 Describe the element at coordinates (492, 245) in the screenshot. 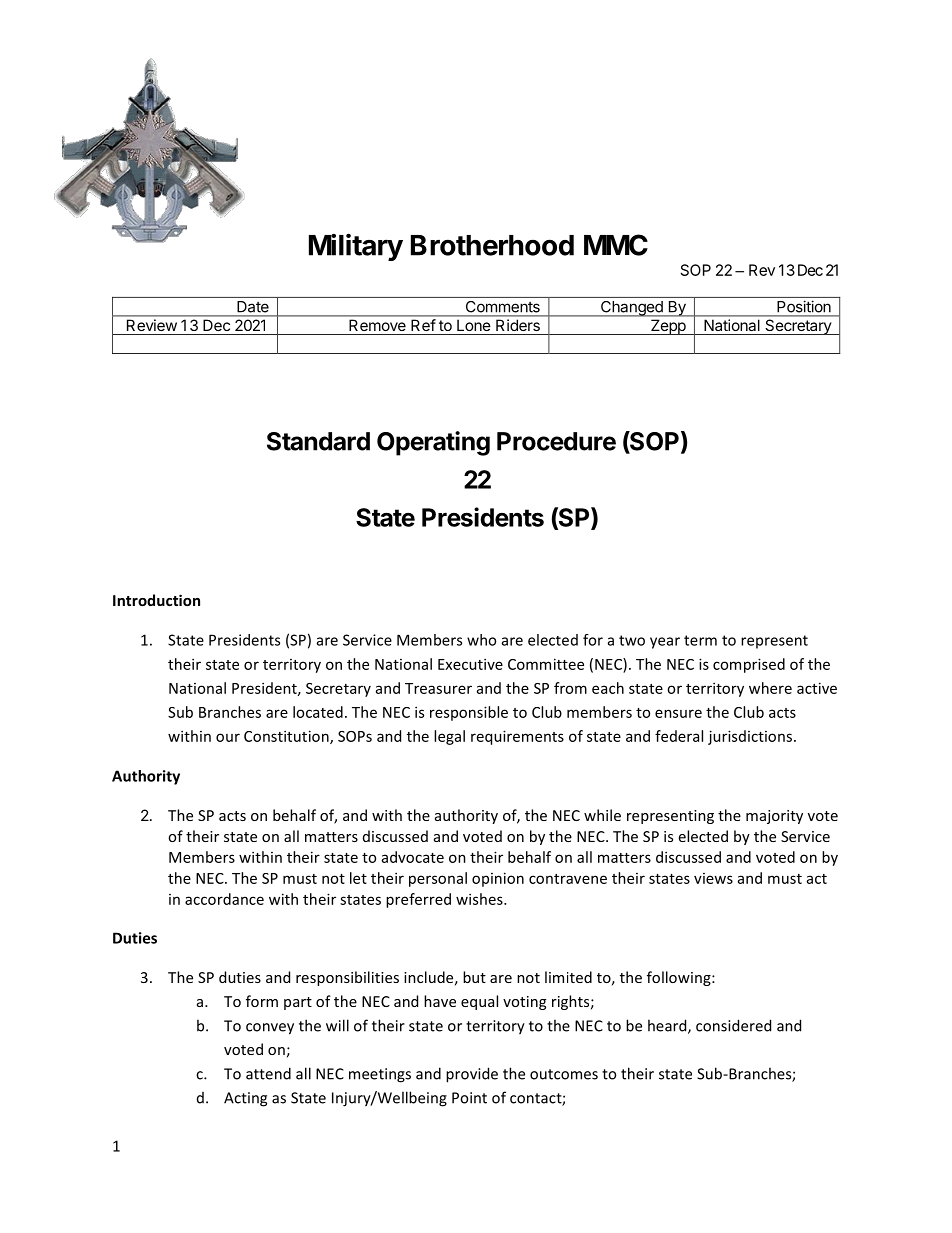

I see `Brotherhood` at that location.
